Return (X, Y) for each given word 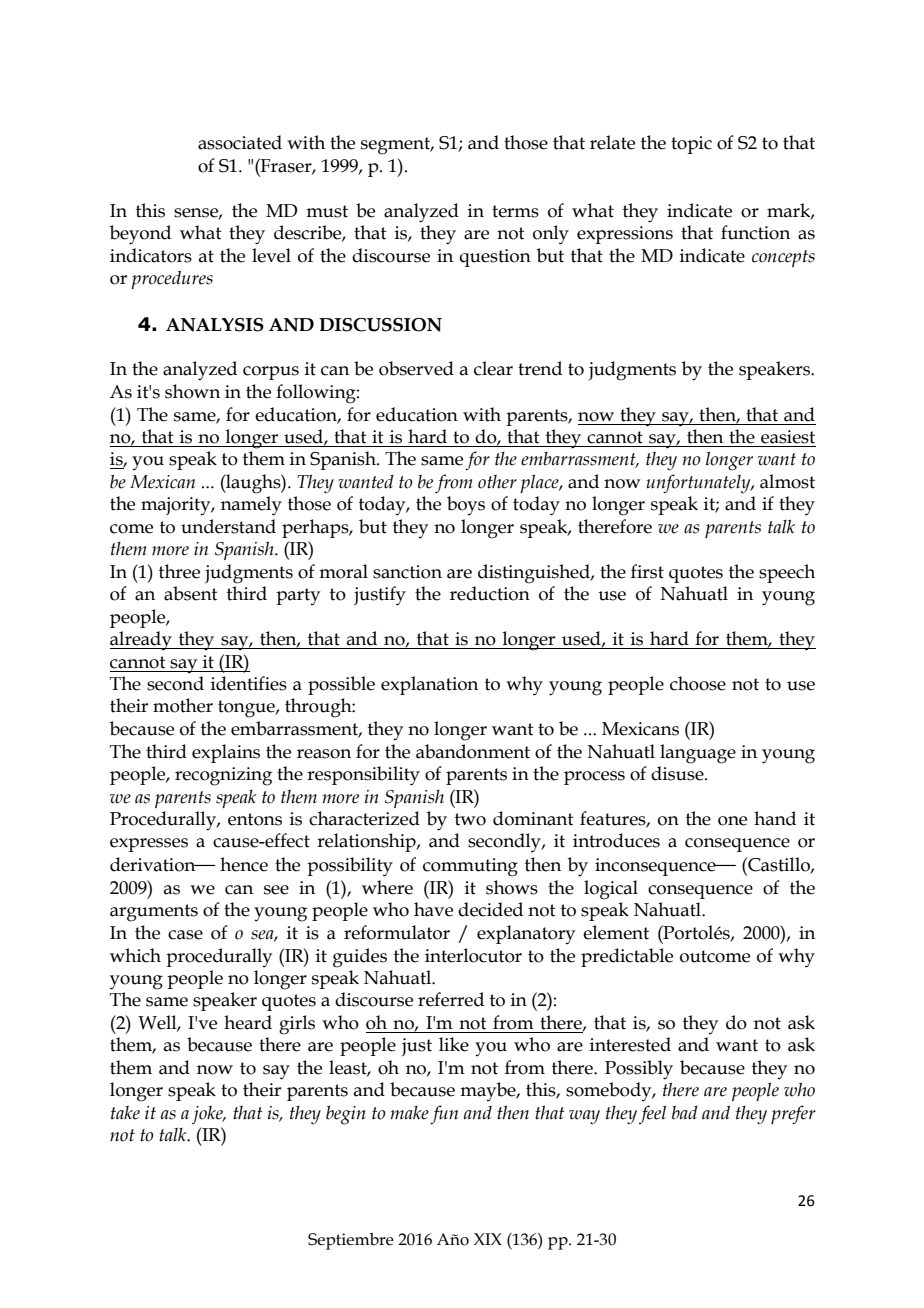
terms (515, 211)
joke (208, 1114)
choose (698, 683)
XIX (488, 1239)
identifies (249, 683)
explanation (429, 685)
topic (691, 145)
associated (240, 142)
